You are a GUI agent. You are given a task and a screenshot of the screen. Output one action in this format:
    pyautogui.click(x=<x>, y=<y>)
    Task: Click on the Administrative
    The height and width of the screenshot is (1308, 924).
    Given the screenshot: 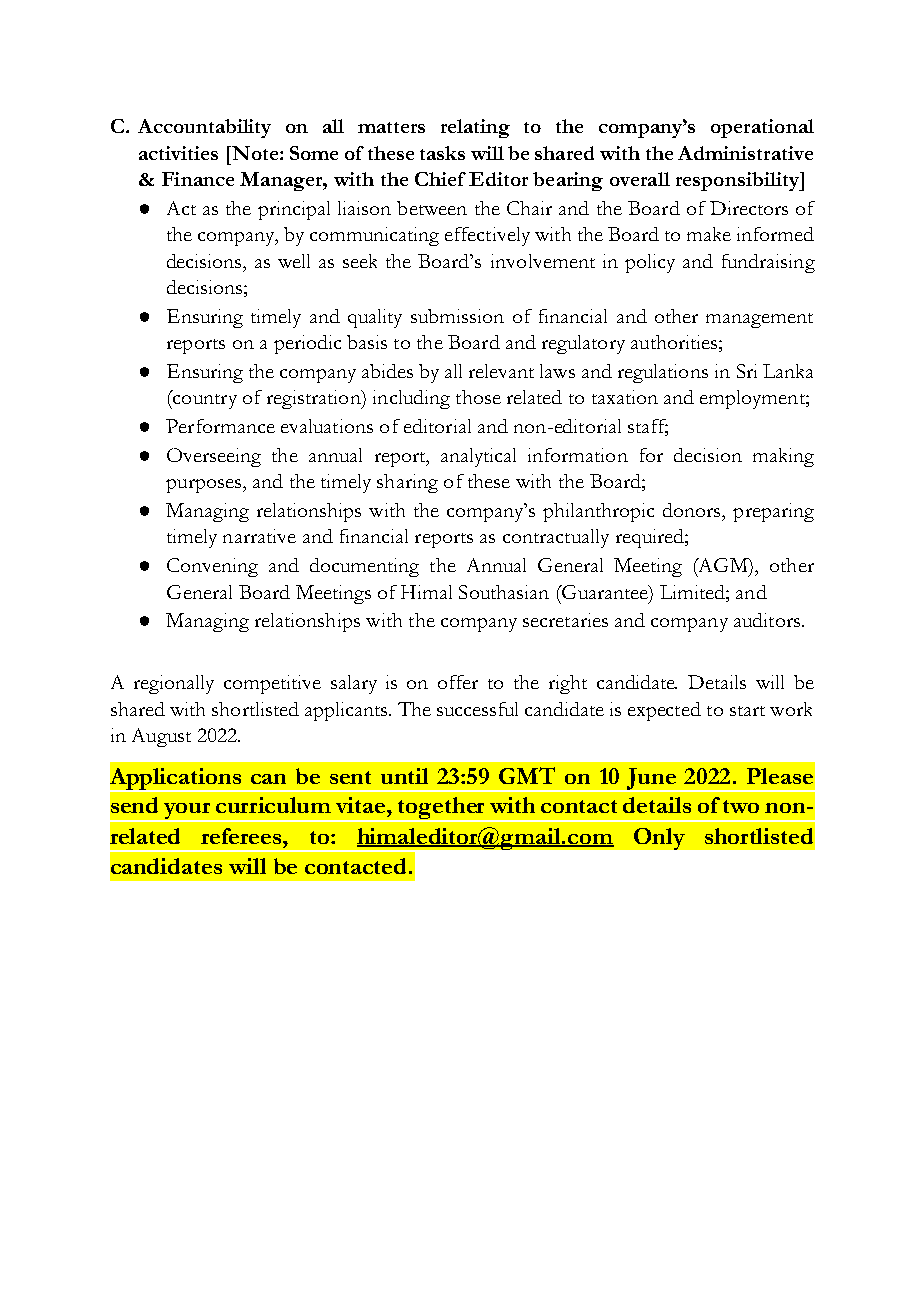 What is the action you would take?
    pyautogui.click(x=745, y=153)
